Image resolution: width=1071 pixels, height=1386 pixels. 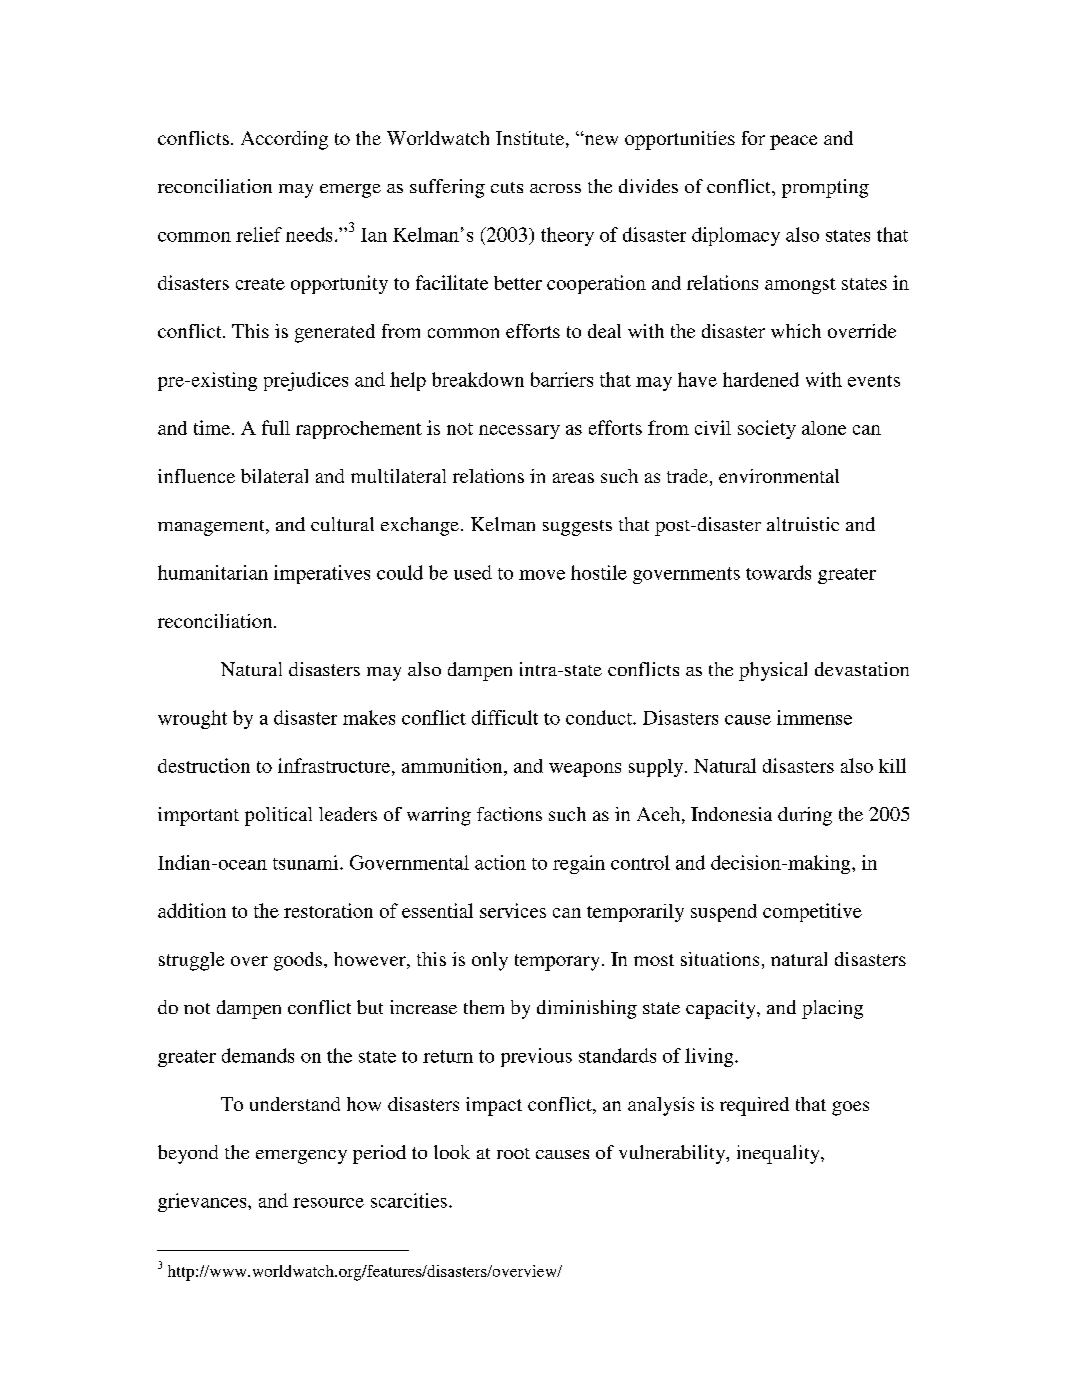 What do you see at coordinates (555, 188) in the document?
I see `across` at bounding box center [555, 188].
